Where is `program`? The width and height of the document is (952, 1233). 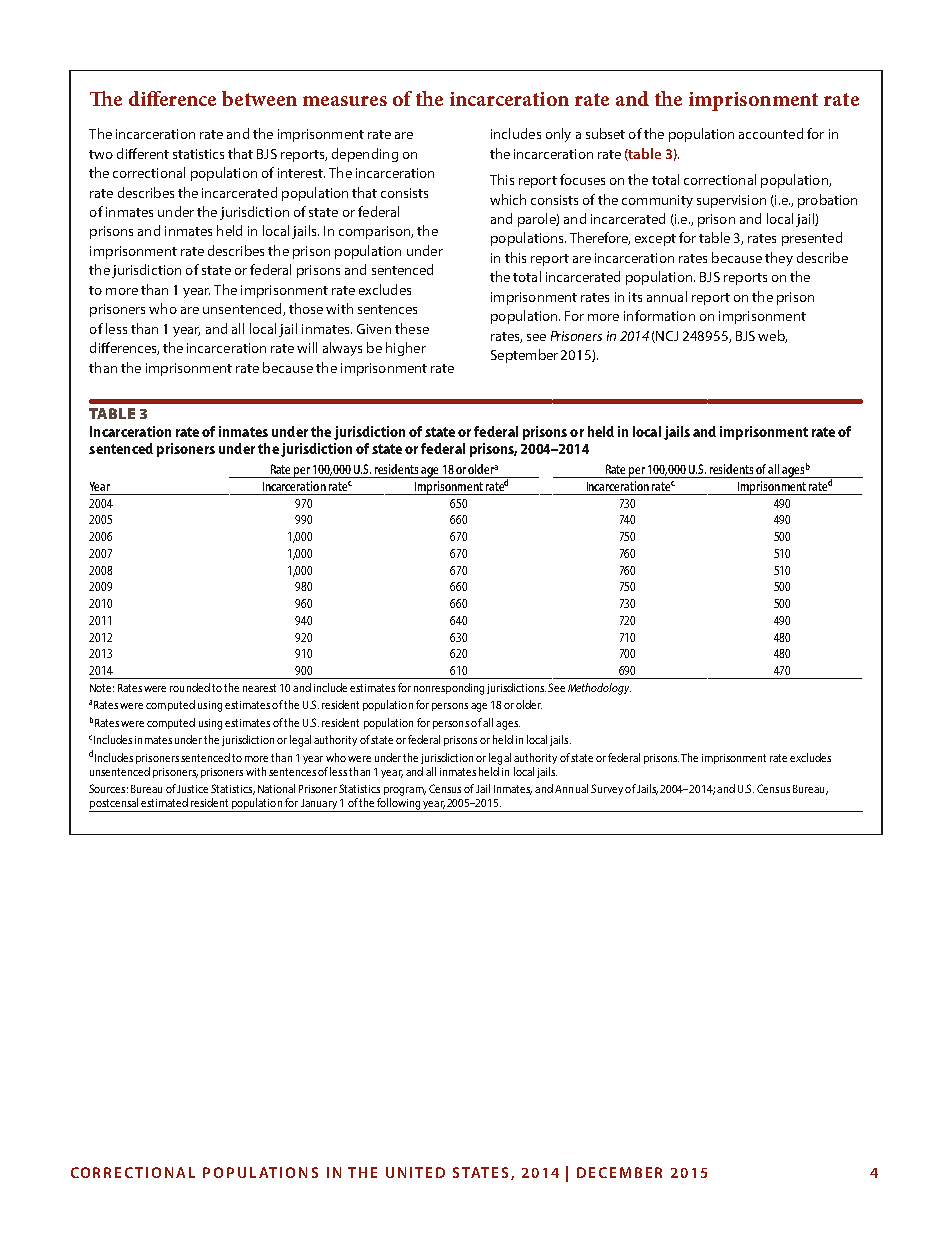 program is located at coordinates (405, 791).
